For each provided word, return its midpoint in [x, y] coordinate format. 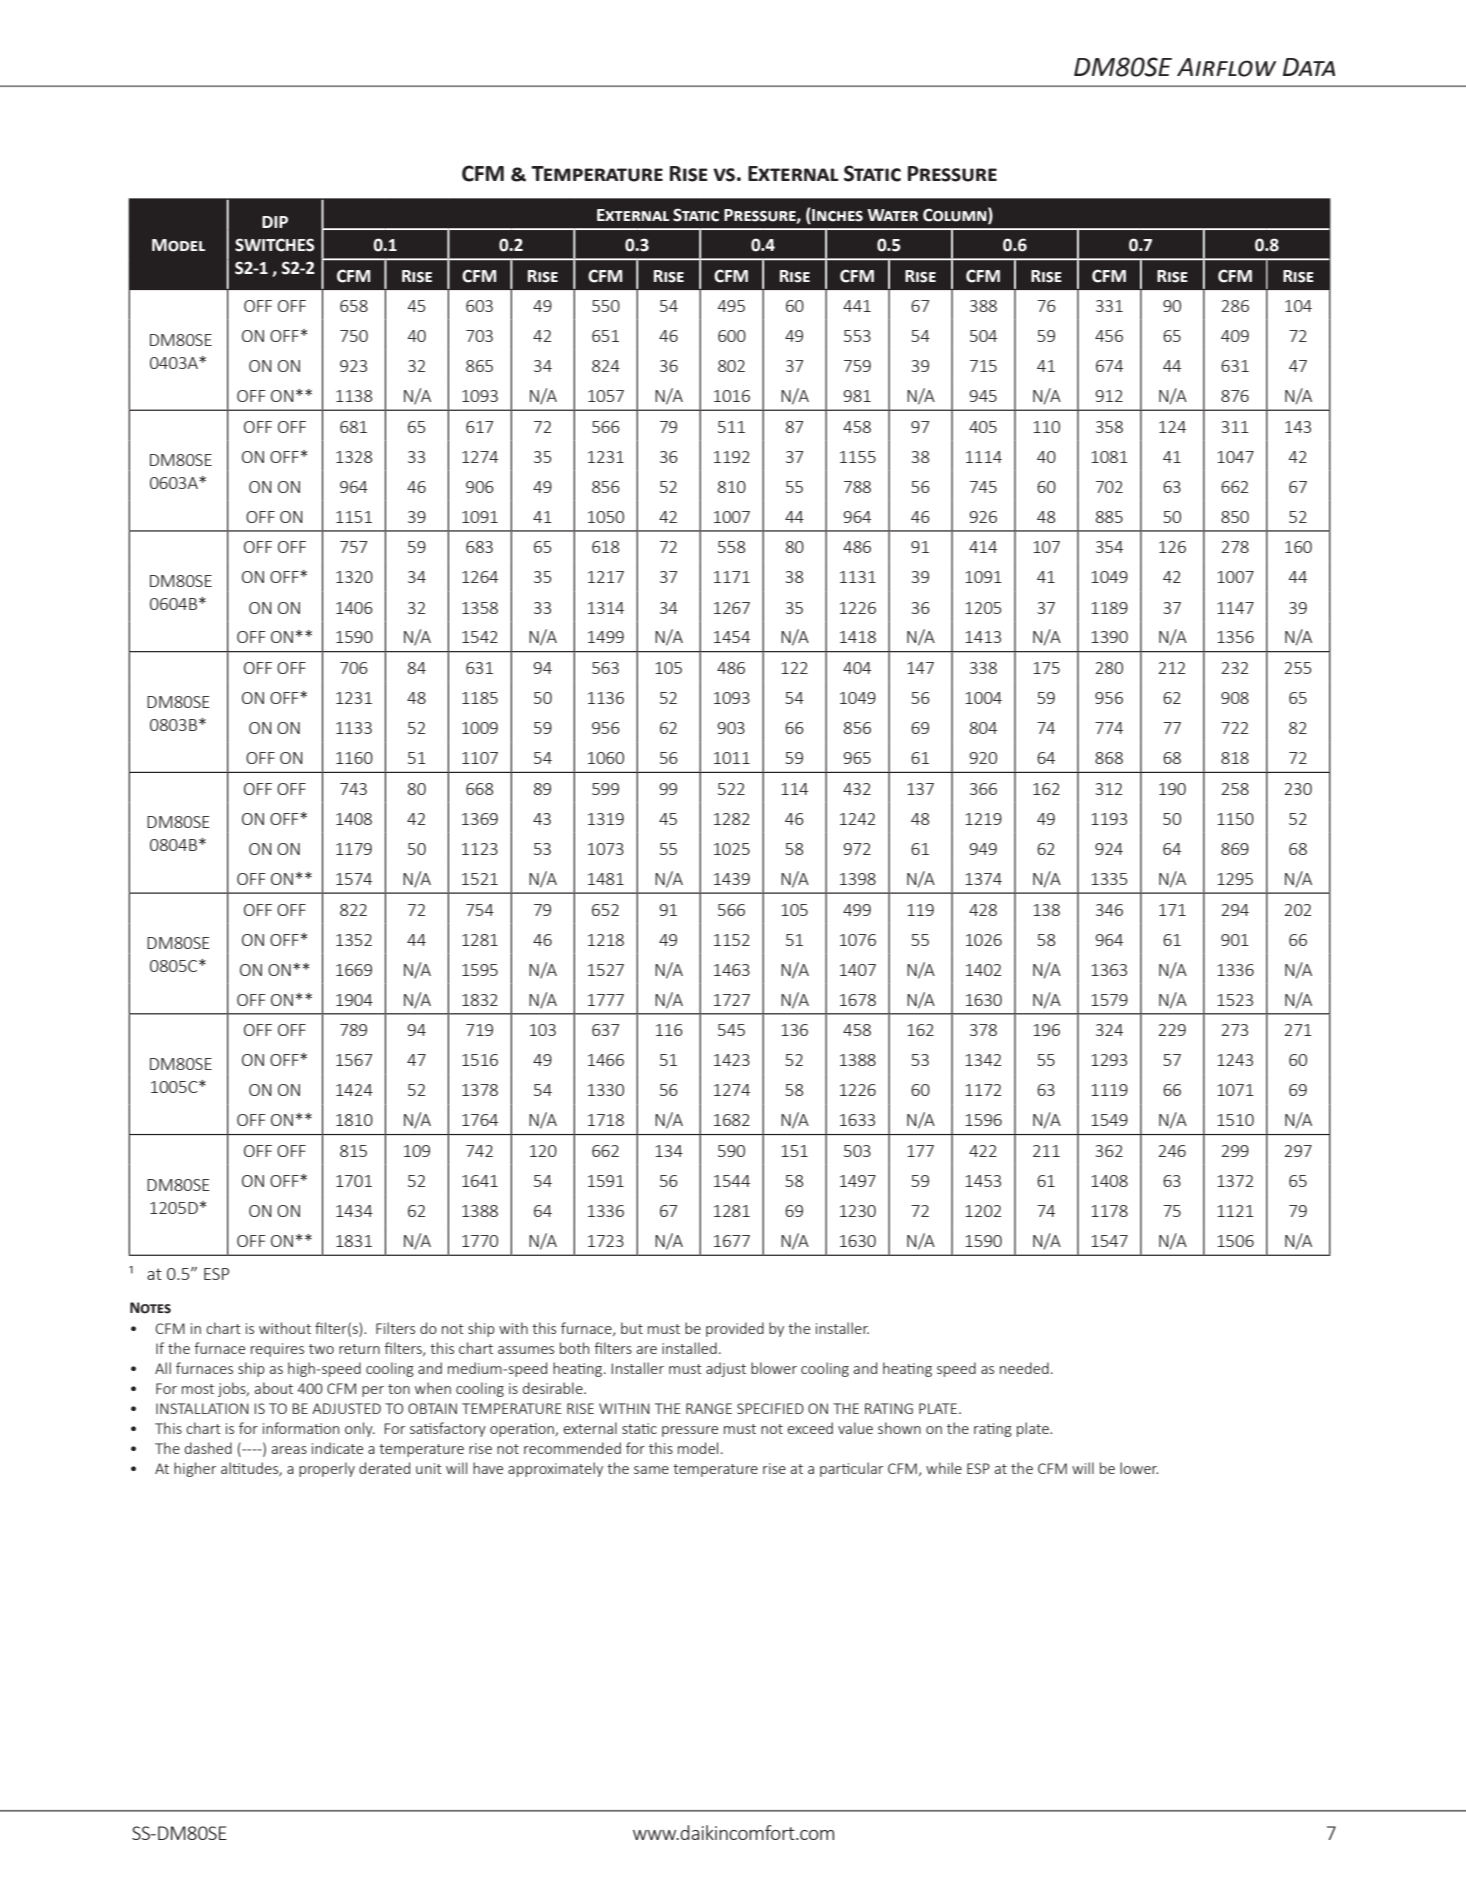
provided [735, 1329]
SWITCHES [275, 245]
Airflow [1226, 67]
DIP [275, 222]
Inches [836, 216]
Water [892, 215]
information [301, 1428]
